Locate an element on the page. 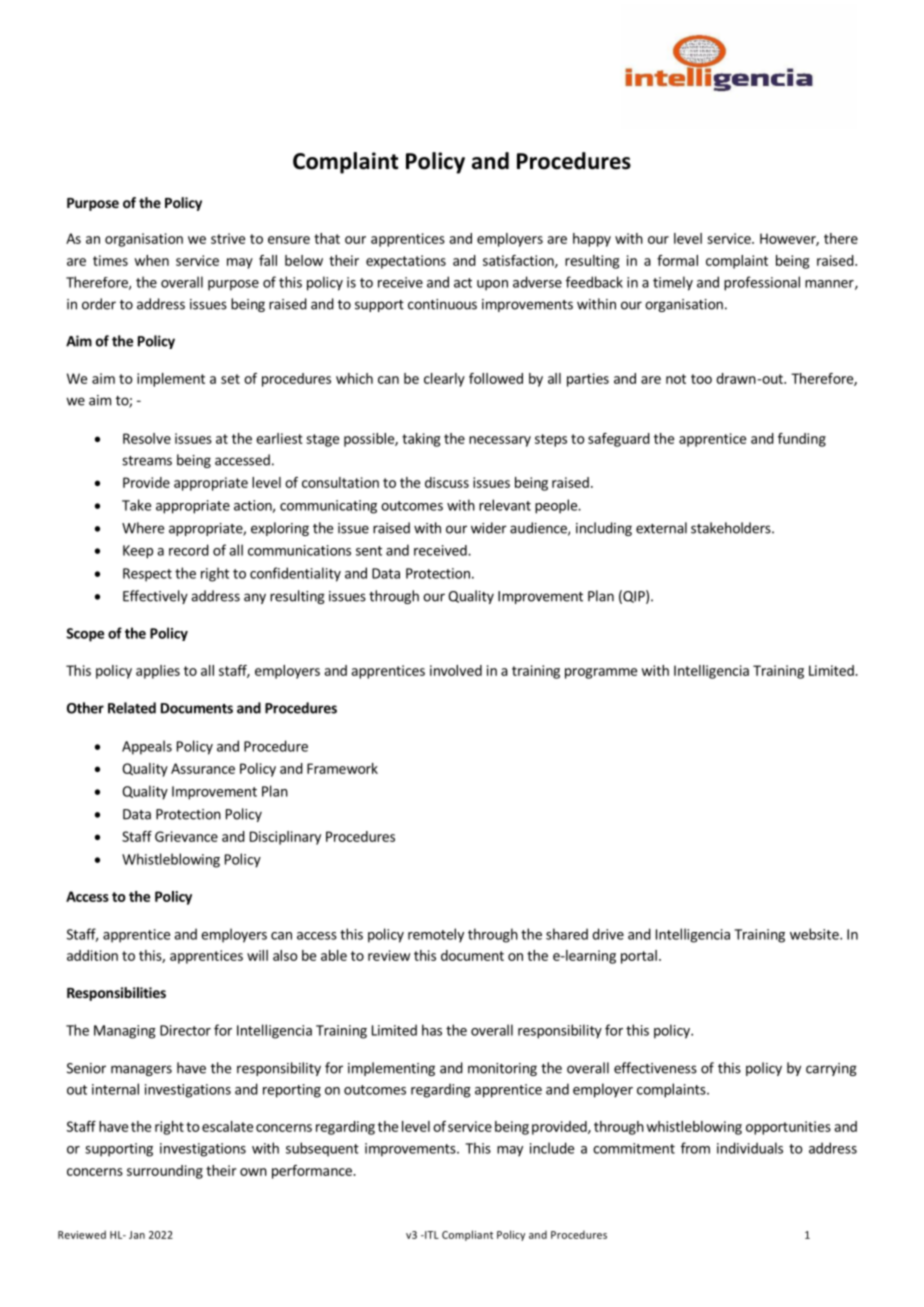 The height and width of the image is (1307, 924). upon is located at coordinates (492, 285).
